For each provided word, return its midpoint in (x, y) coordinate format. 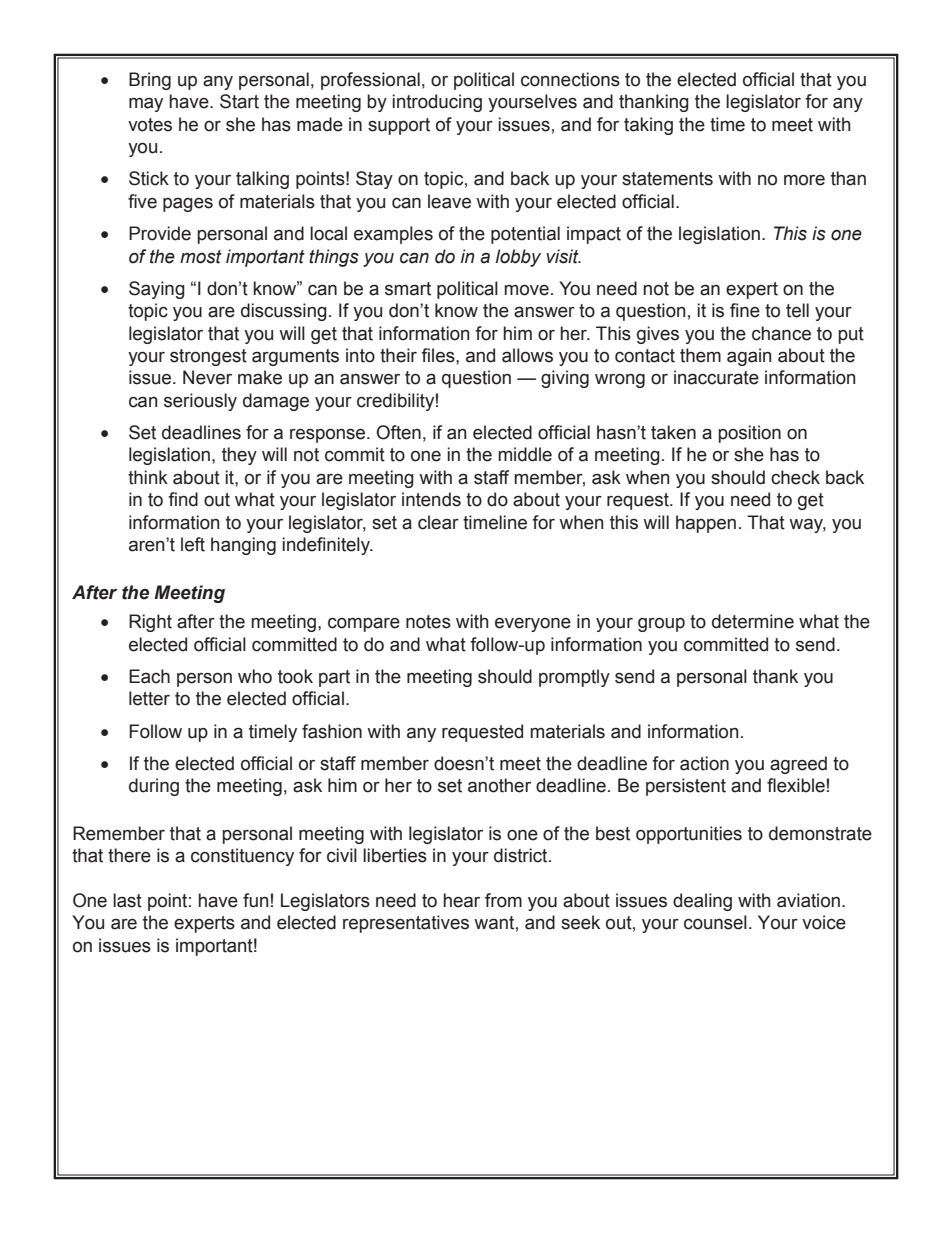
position (749, 434)
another (499, 785)
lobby (518, 258)
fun (255, 900)
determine (753, 621)
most (201, 257)
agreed (798, 765)
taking (648, 126)
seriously (200, 402)
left (193, 544)
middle (525, 454)
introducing (437, 103)
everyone (533, 625)
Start (239, 101)
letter (149, 698)
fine (745, 310)
